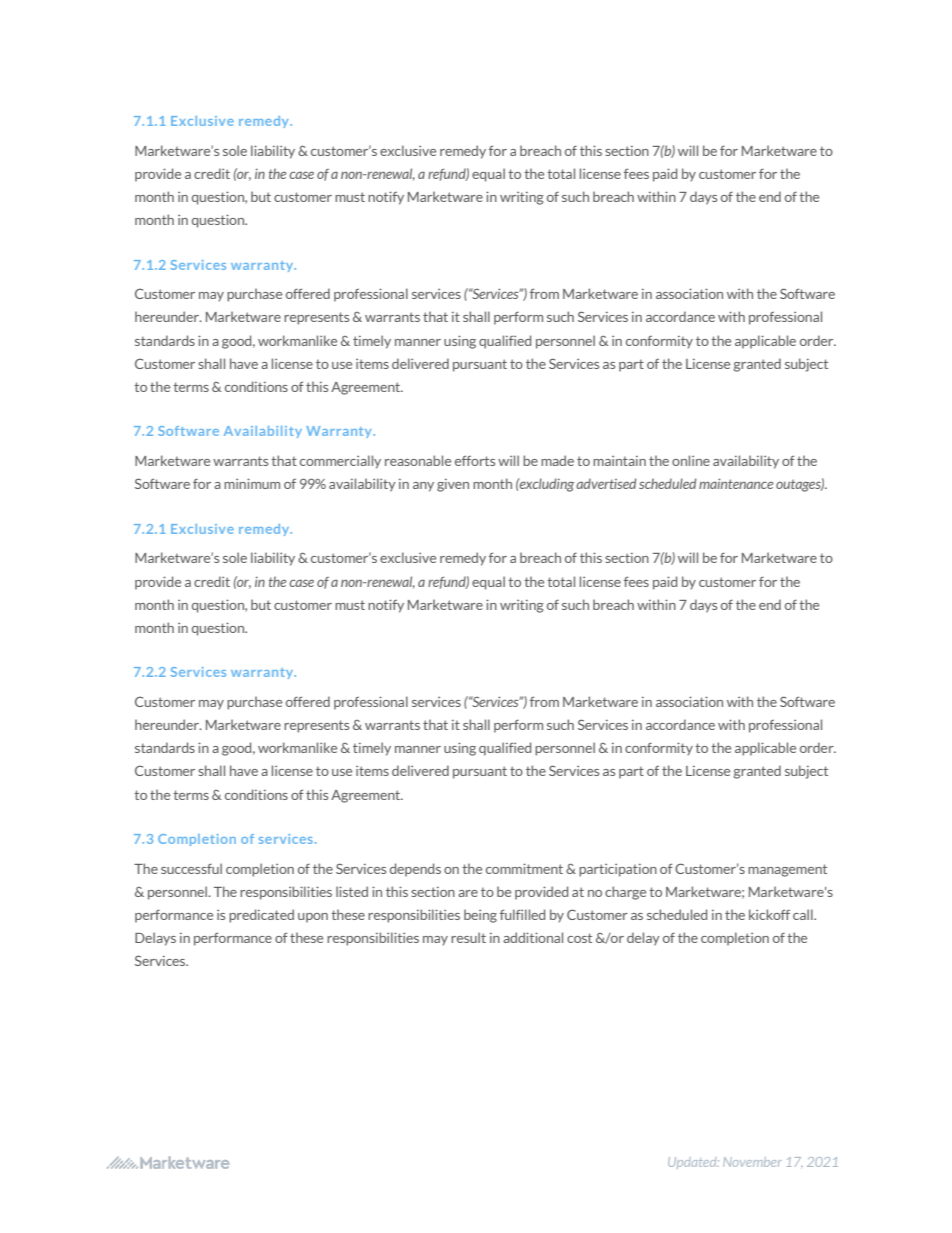  I want to click on upon, so click(313, 918).
